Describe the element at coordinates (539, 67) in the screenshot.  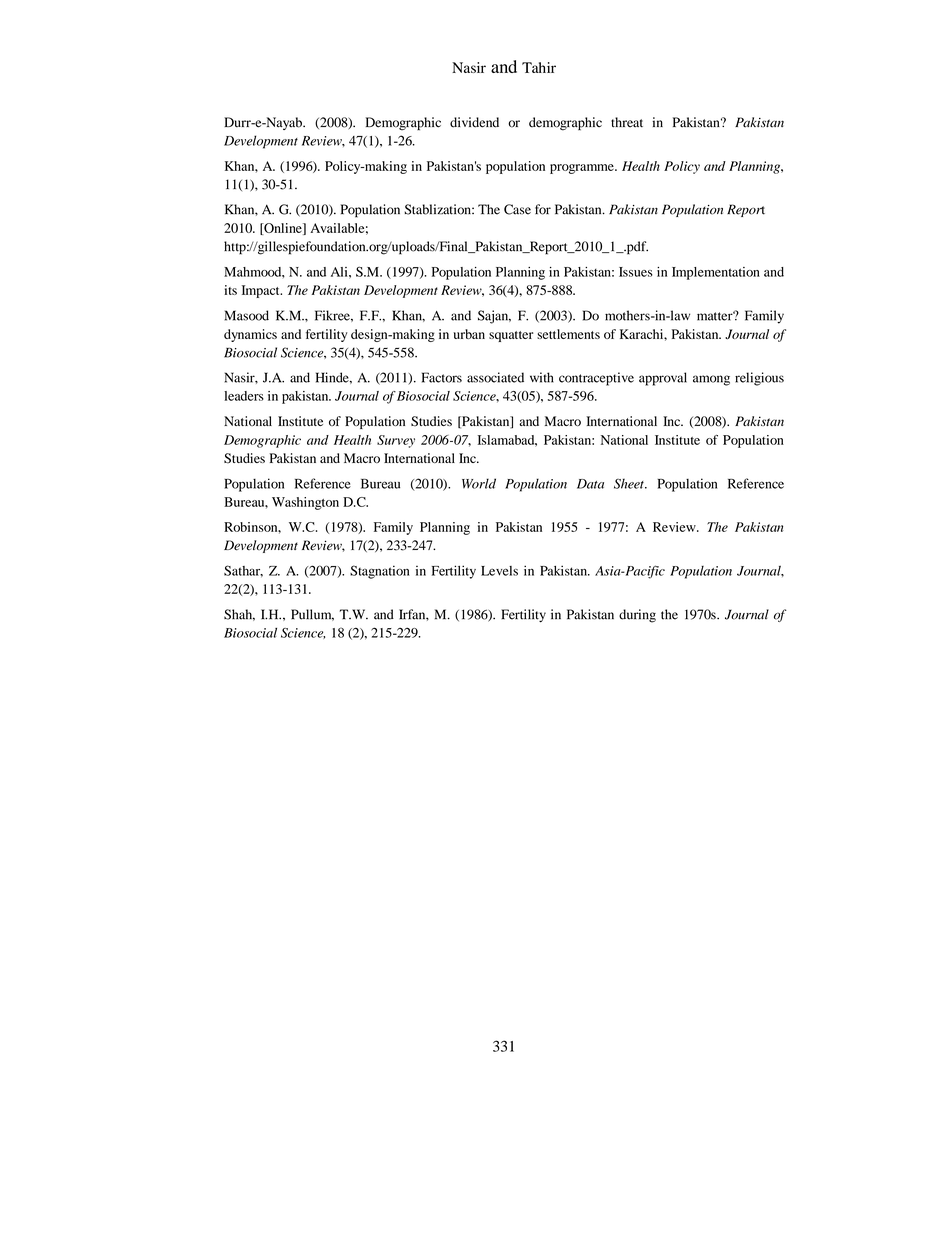
I see `Tahir` at that location.
